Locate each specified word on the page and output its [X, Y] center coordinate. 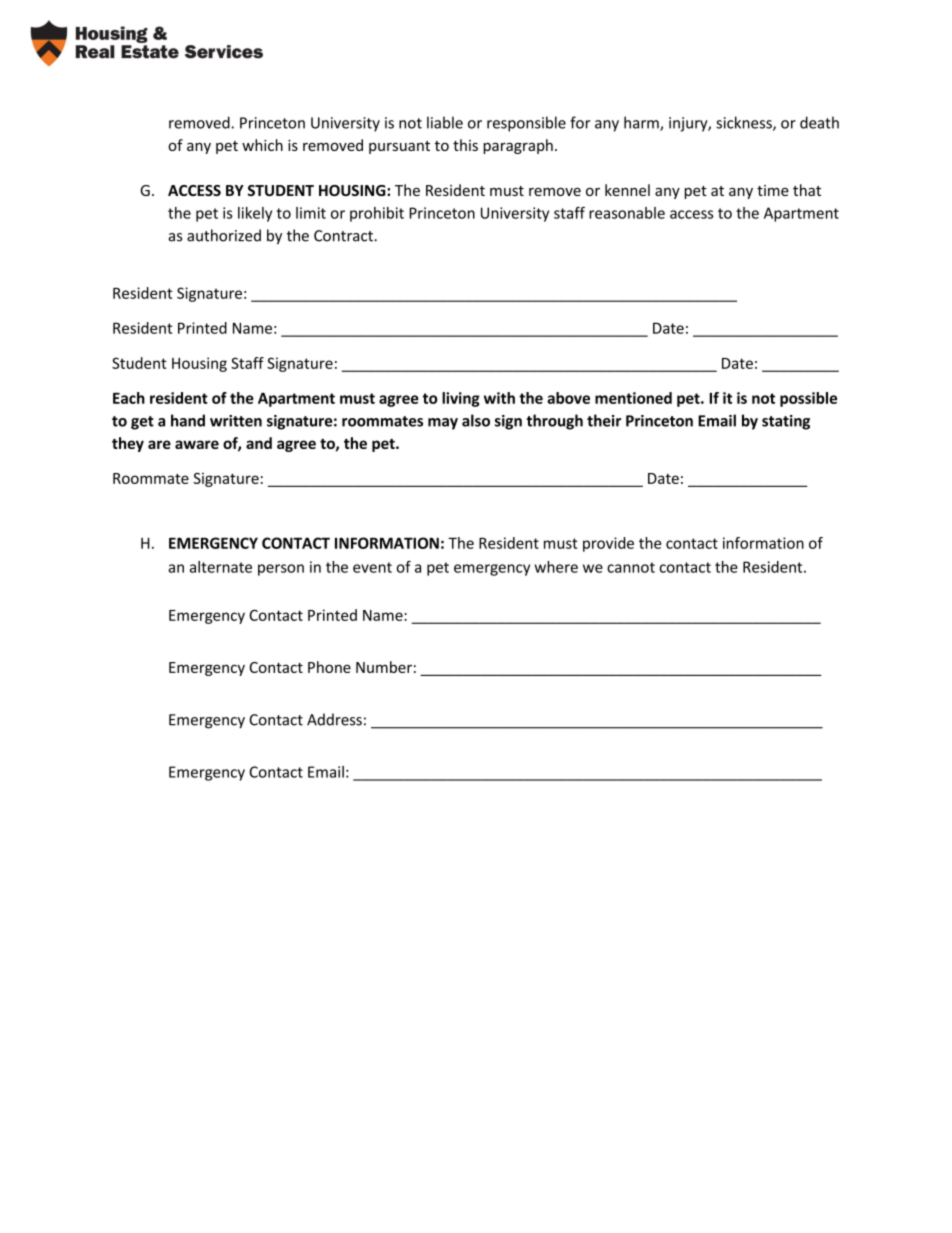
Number [384, 667]
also [476, 420]
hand [188, 420]
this [465, 145]
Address [334, 719]
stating [786, 422]
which [262, 145]
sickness [745, 123]
